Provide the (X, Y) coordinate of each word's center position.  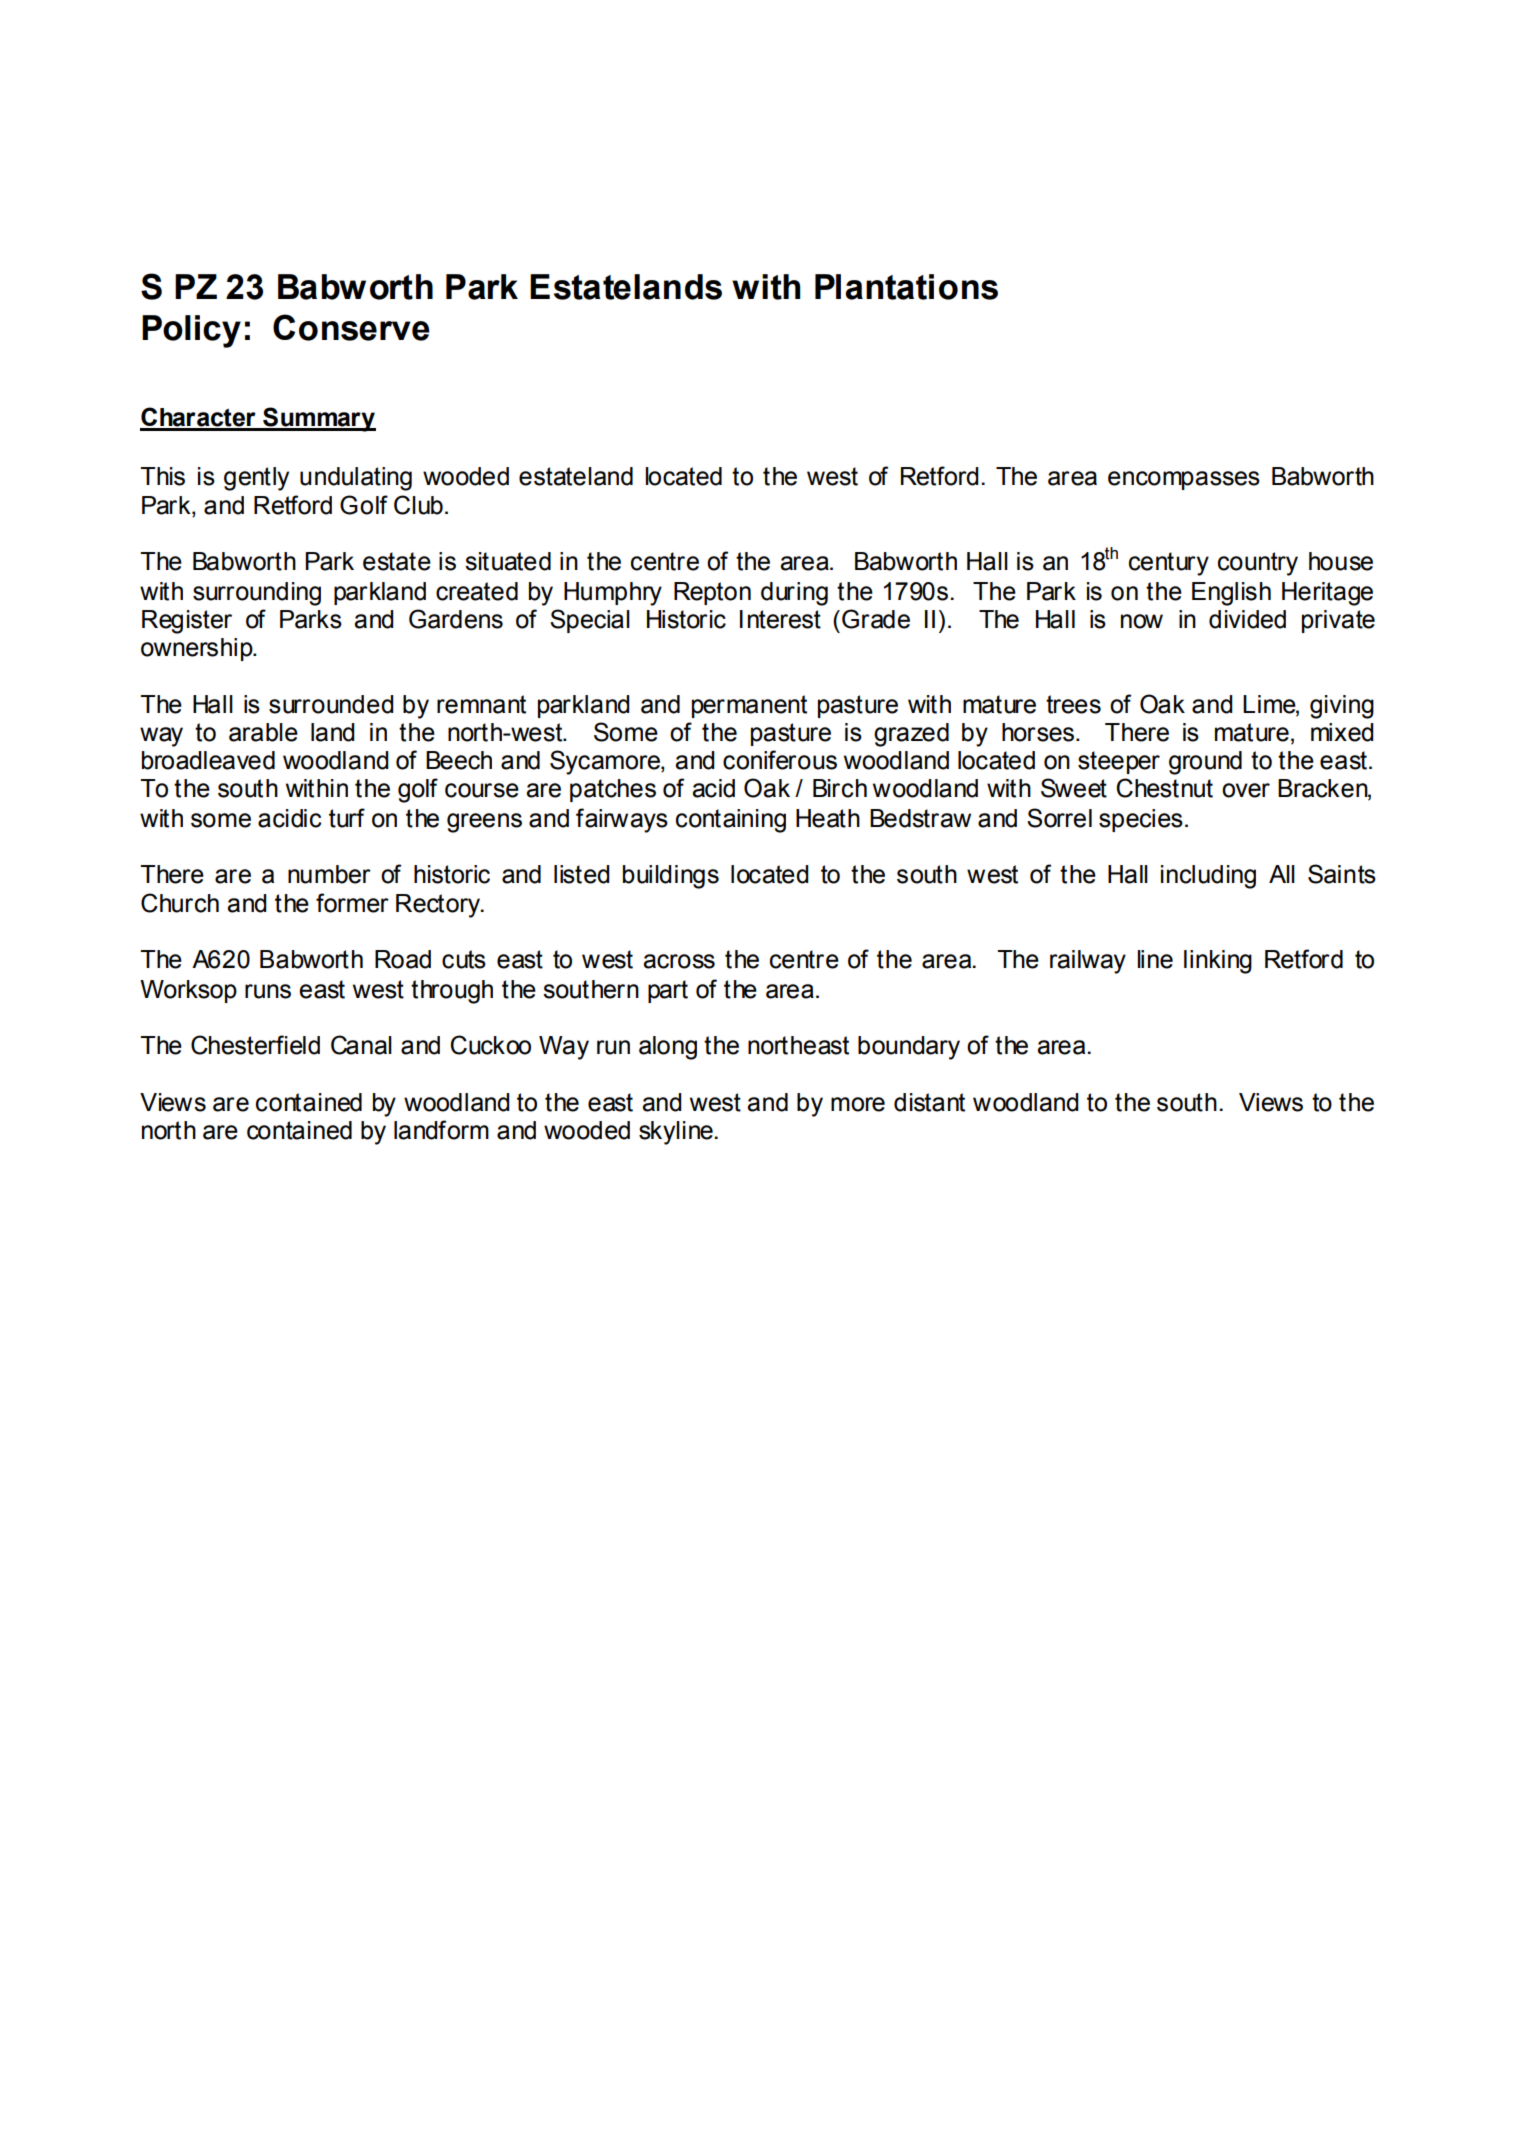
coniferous (780, 760)
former (352, 903)
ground (1205, 763)
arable (263, 732)
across (679, 961)
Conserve (351, 327)
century (1169, 564)
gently (256, 479)
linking (1218, 962)
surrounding (257, 594)
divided (1247, 619)
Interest (780, 619)
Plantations (906, 287)
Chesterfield (255, 1045)
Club (418, 505)
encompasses (1184, 480)
